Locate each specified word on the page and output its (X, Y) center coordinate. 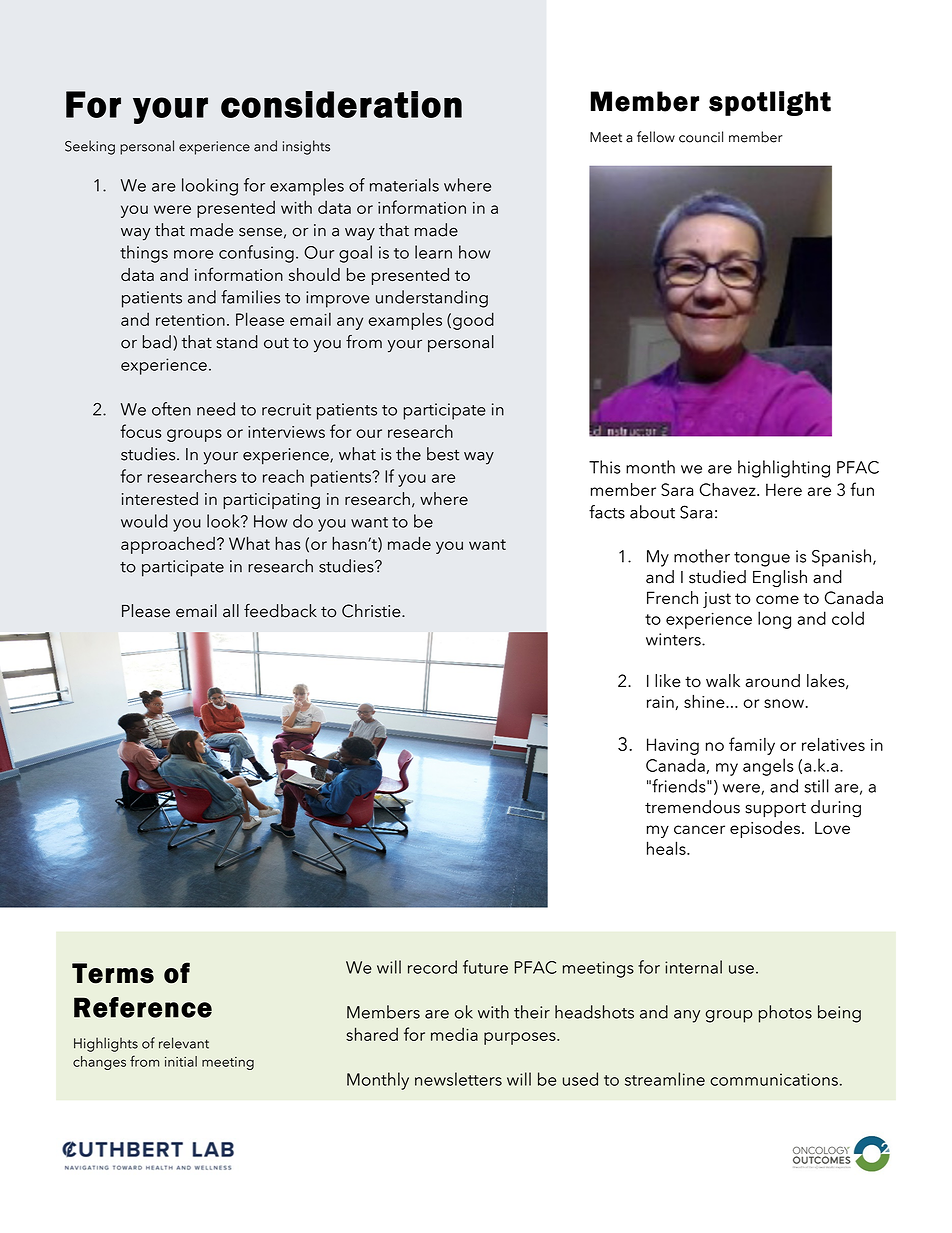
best (443, 454)
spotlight (770, 103)
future (485, 967)
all (231, 611)
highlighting (784, 469)
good (473, 321)
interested (160, 499)
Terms (113, 973)
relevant (184, 1043)
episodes (765, 829)
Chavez (728, 489)
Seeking (90, 147)
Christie (372, 611)
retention (190, 320)
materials (404, 185)
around (772, 681)
